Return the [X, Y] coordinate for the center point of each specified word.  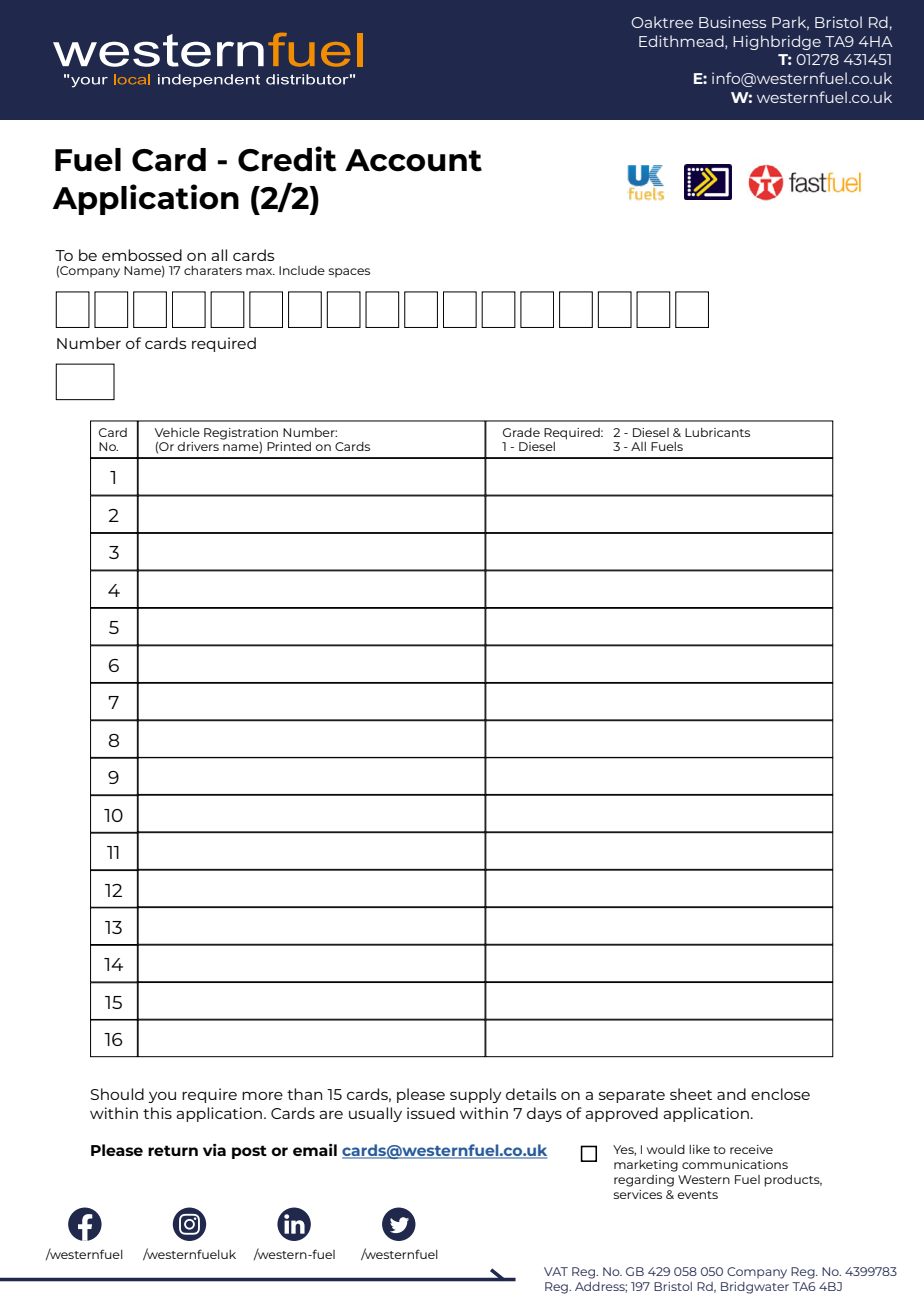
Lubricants [717, 432]
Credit [287, 159]
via [214, 1150]
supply [476, 1095]
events [697, 1195]
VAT [556, 1271]
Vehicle [177, 432]
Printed [289, 446]
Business [732, 22]
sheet [691, 1094]
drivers [198, 446]
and [731, 1094]
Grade [521, 432]
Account [413, 160]
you [162, 1097]
